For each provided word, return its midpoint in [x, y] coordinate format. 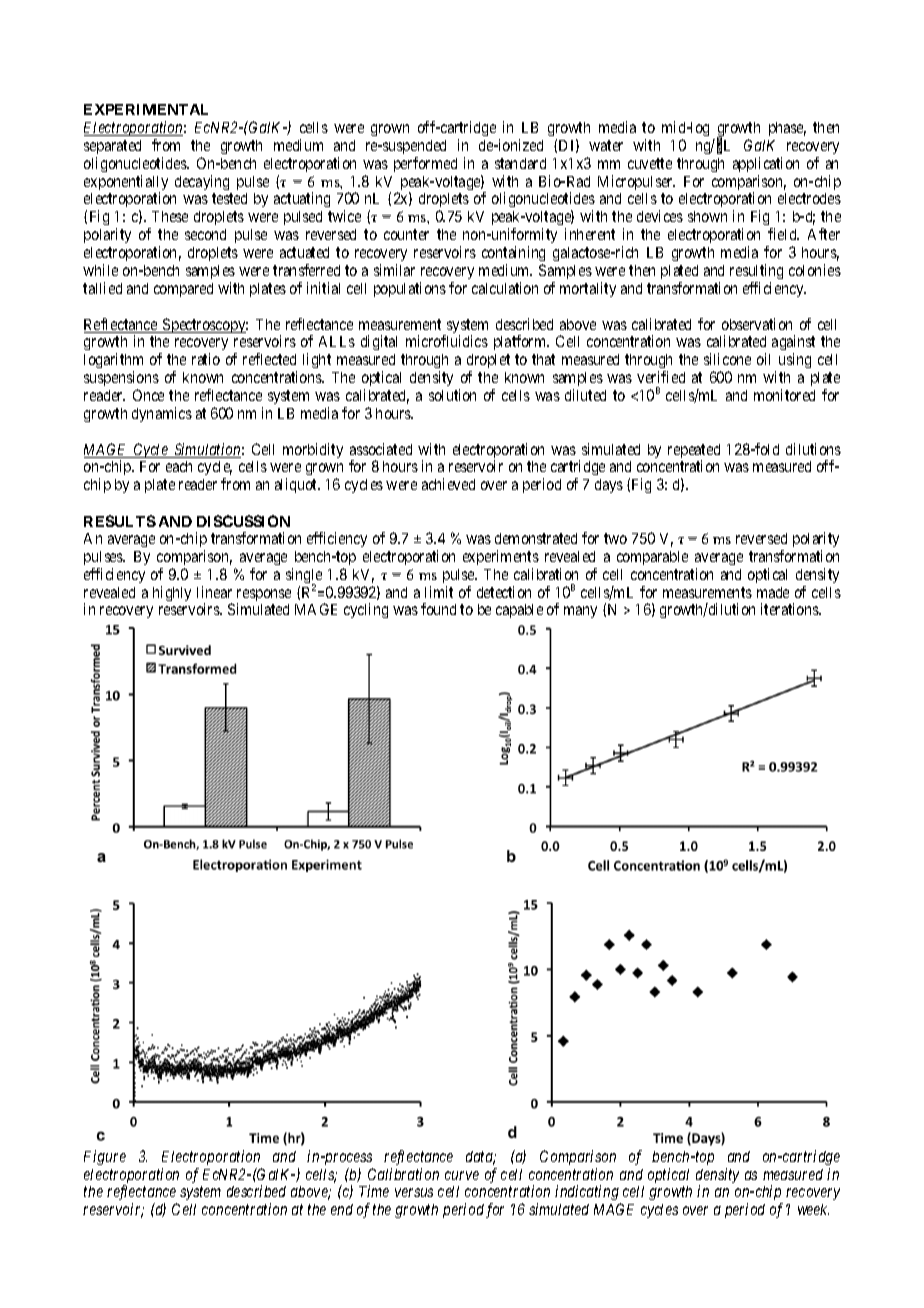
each [179, 466]
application [766, 164]
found [438, 609]
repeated [694, 452]
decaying [202, 182]
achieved [448, 484]
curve [462, 1175]
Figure [105, 1157]
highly [172, 593]
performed [425, 164]
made [773, 592]
